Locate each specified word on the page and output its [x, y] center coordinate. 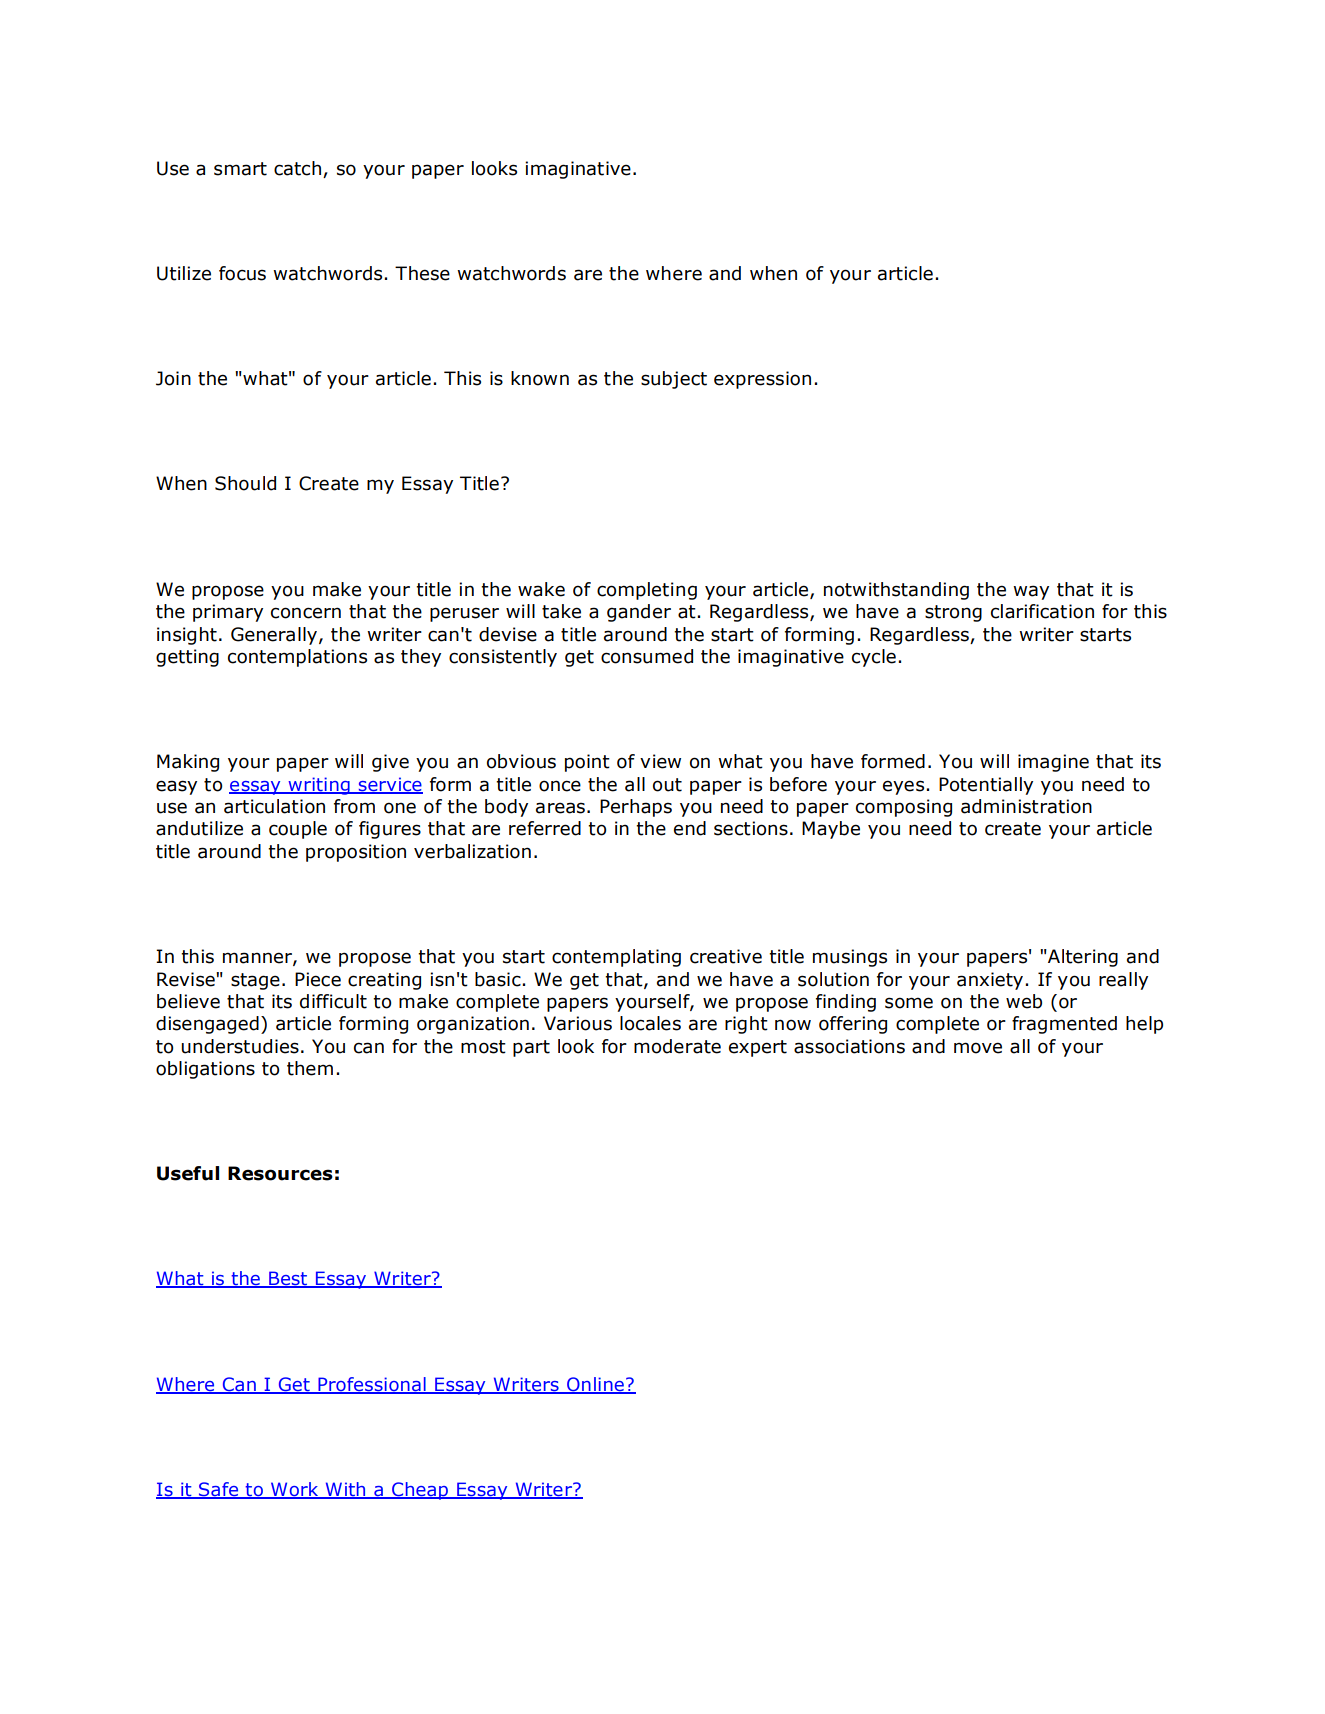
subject [674, 380]
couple [298, 830]
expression [762, 380]
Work [294, 1490]
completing [647, 591]
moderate [677, 1046]
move [978, 1048]
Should [245, 483]
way [1031, 592]
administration [1026, 806]
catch [297, 168]
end [690, 828]
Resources [280, 1173]
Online [595, 1385]
